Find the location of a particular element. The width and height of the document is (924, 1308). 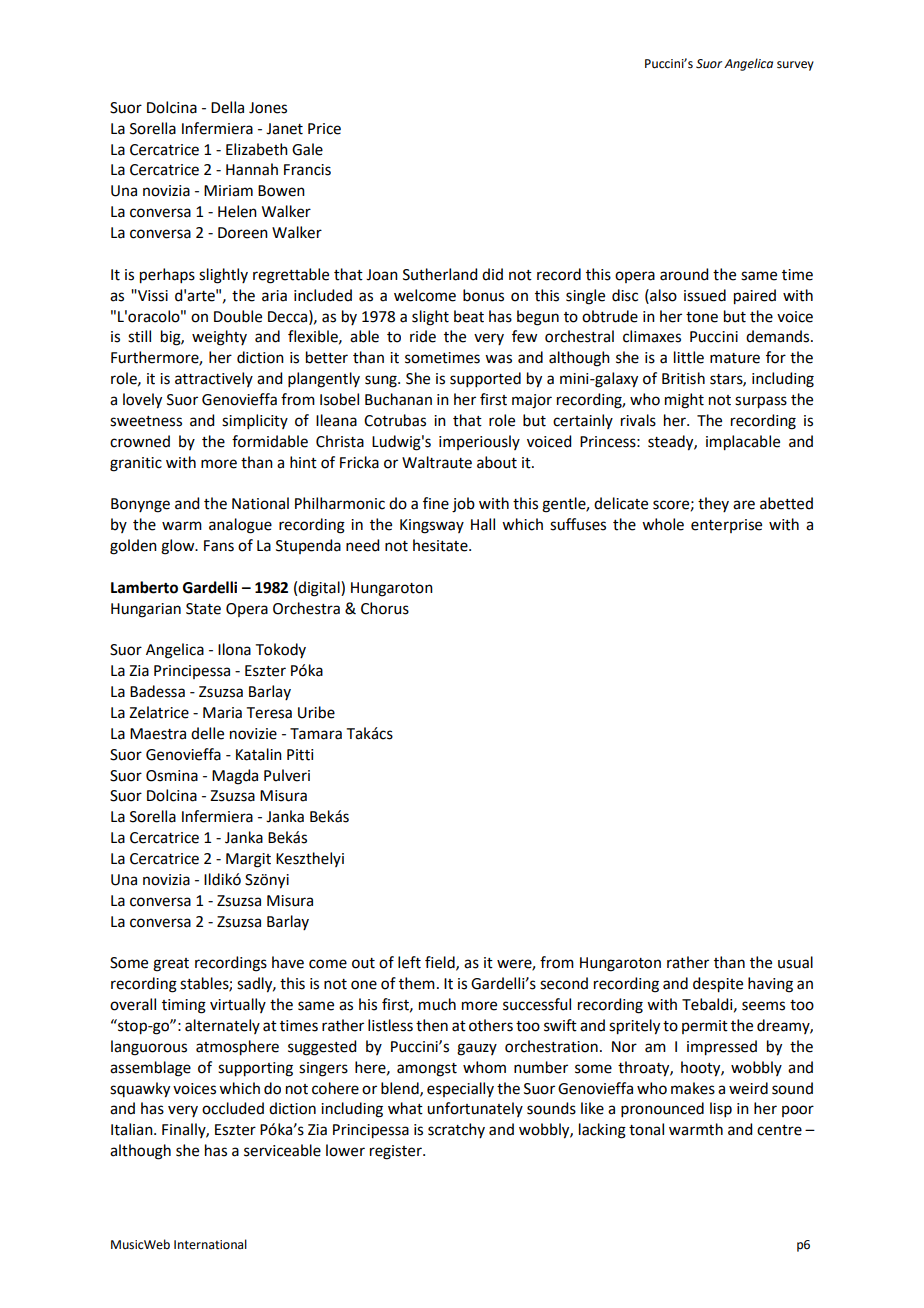

hesitate is located at coordinates (441, 545).
